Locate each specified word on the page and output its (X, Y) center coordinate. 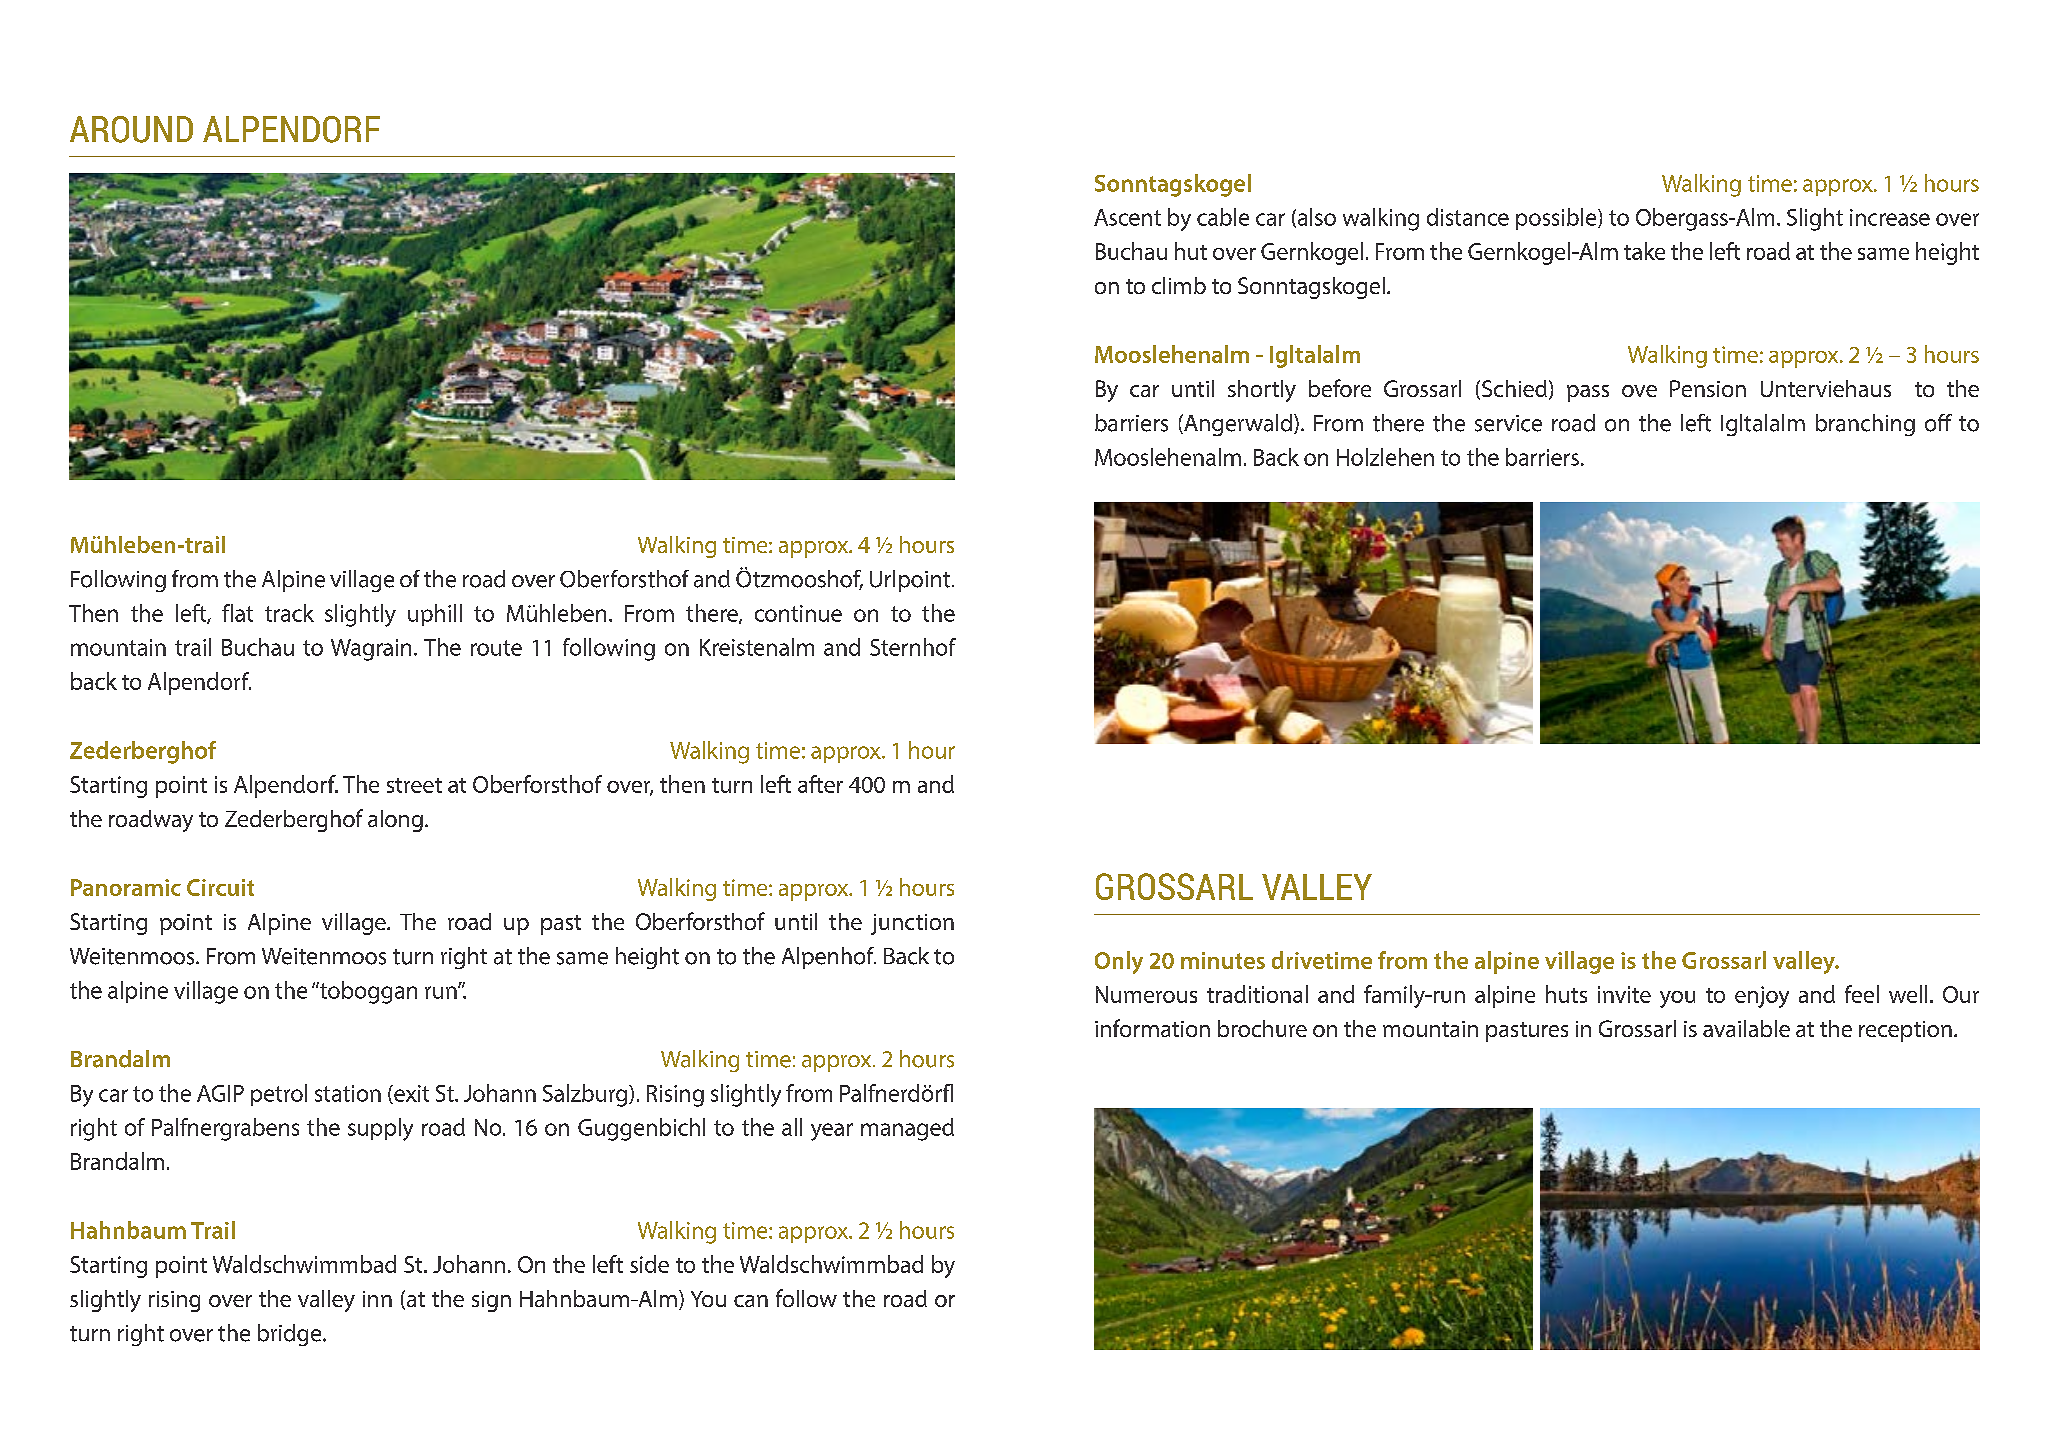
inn (377, 1299)
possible (1557, 219)
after (820, 784)
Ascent (1127, 217)
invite (1624, 994)
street (414, 785)
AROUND (131, 129)
